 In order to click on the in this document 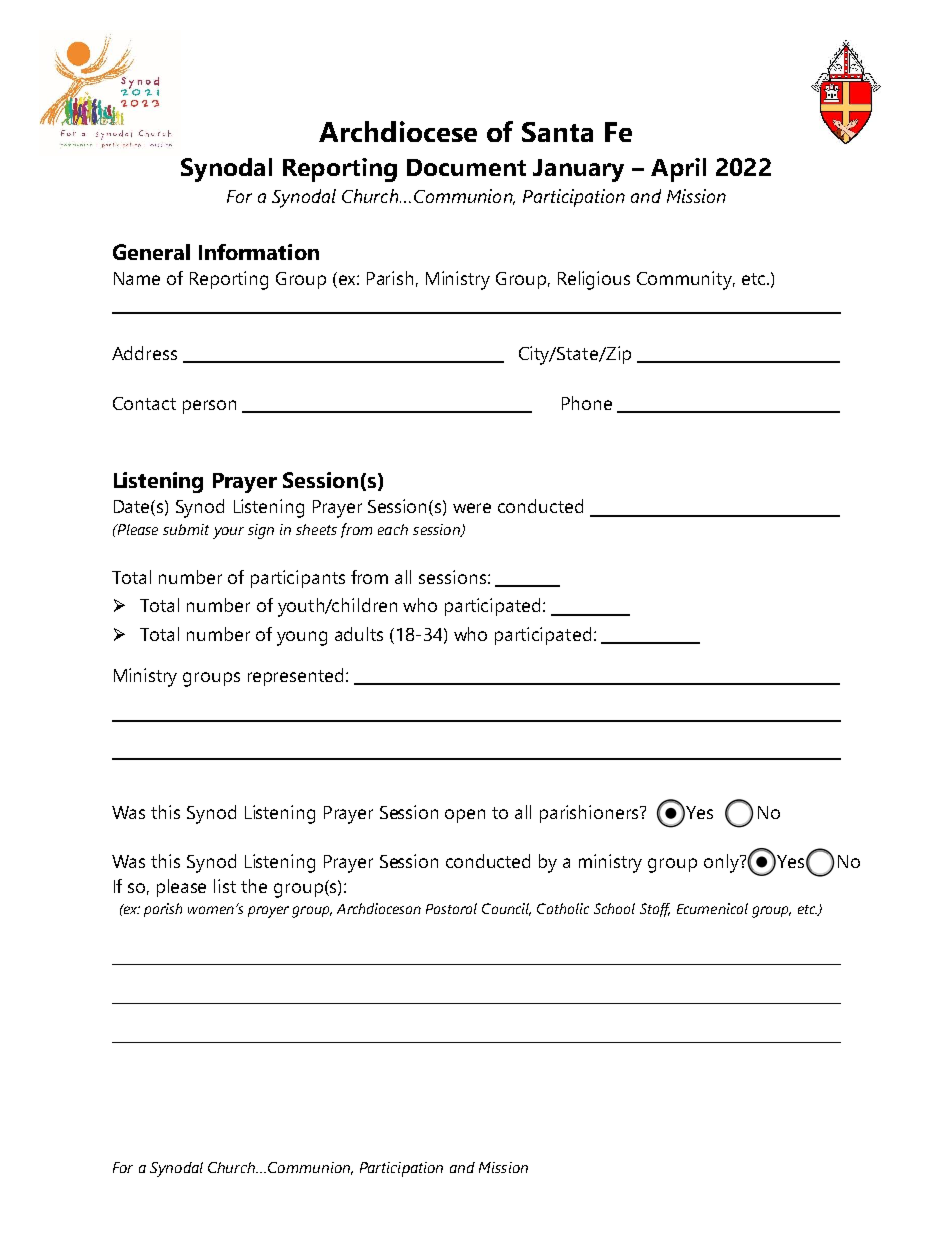, I will do `click(254, 886)`.
